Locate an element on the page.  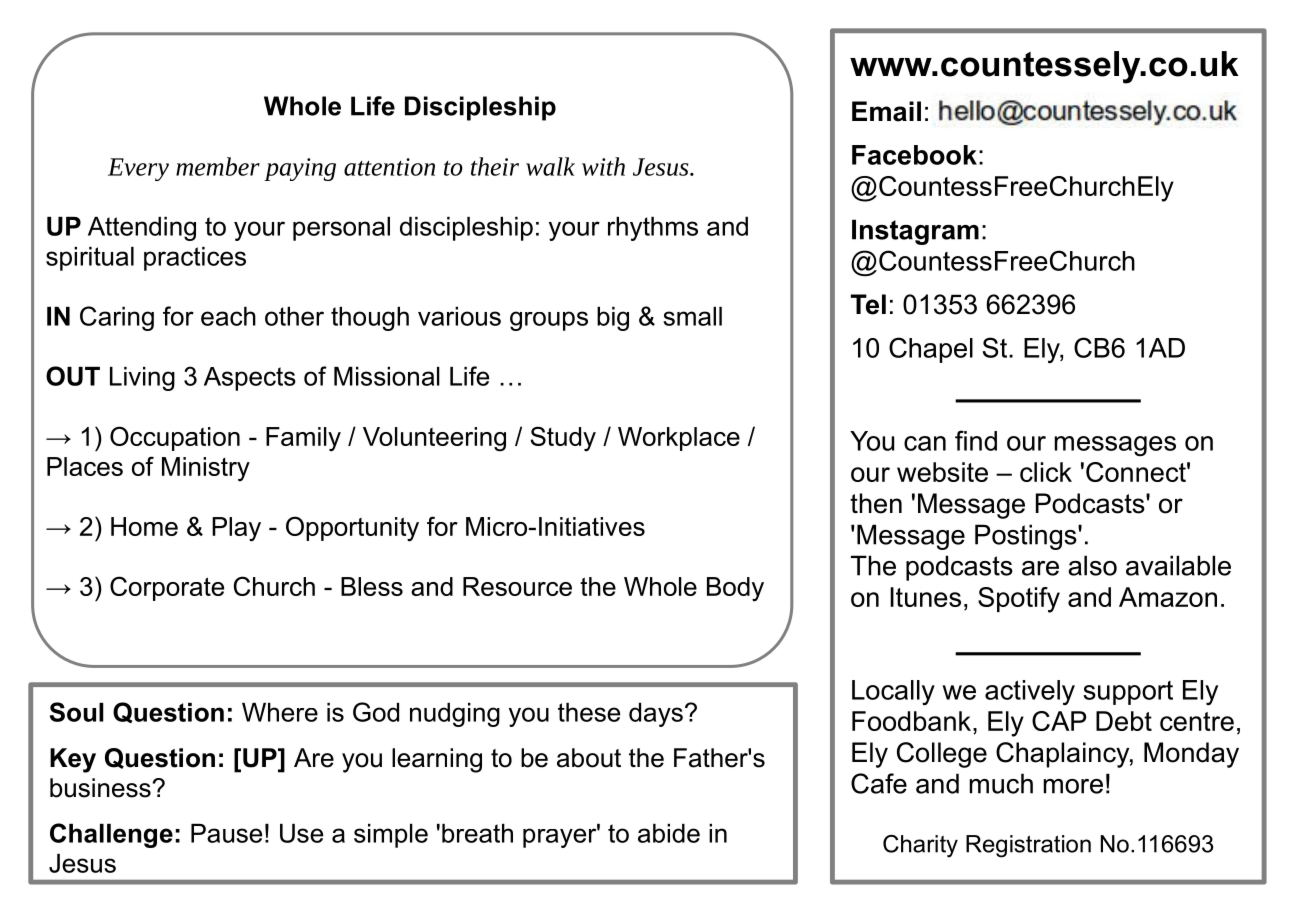
Corporate is located at coordinates (167, 588).
